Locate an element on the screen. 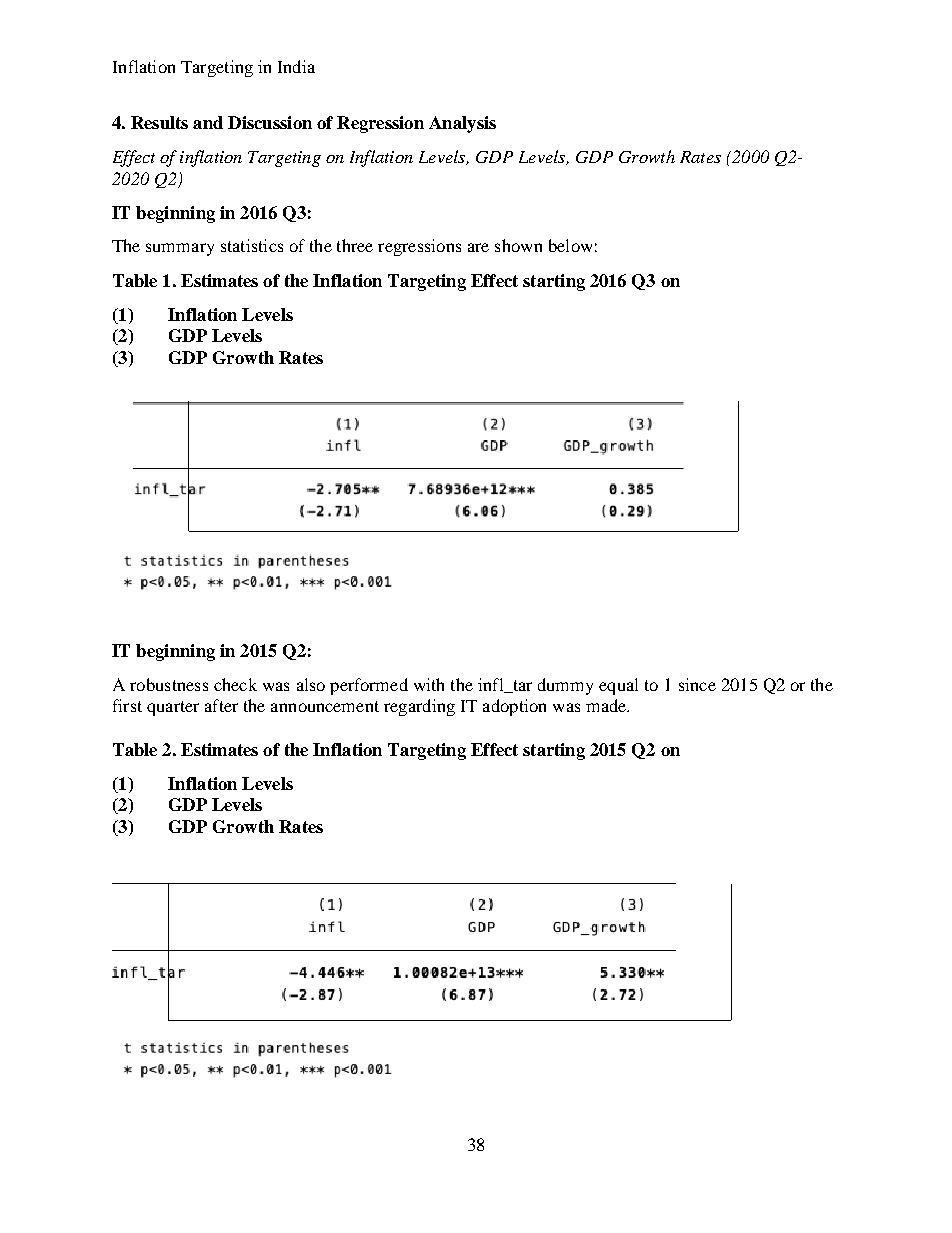 The height and width of the screenshot is (1233, 952). below is located at coordinates (570, 245).
